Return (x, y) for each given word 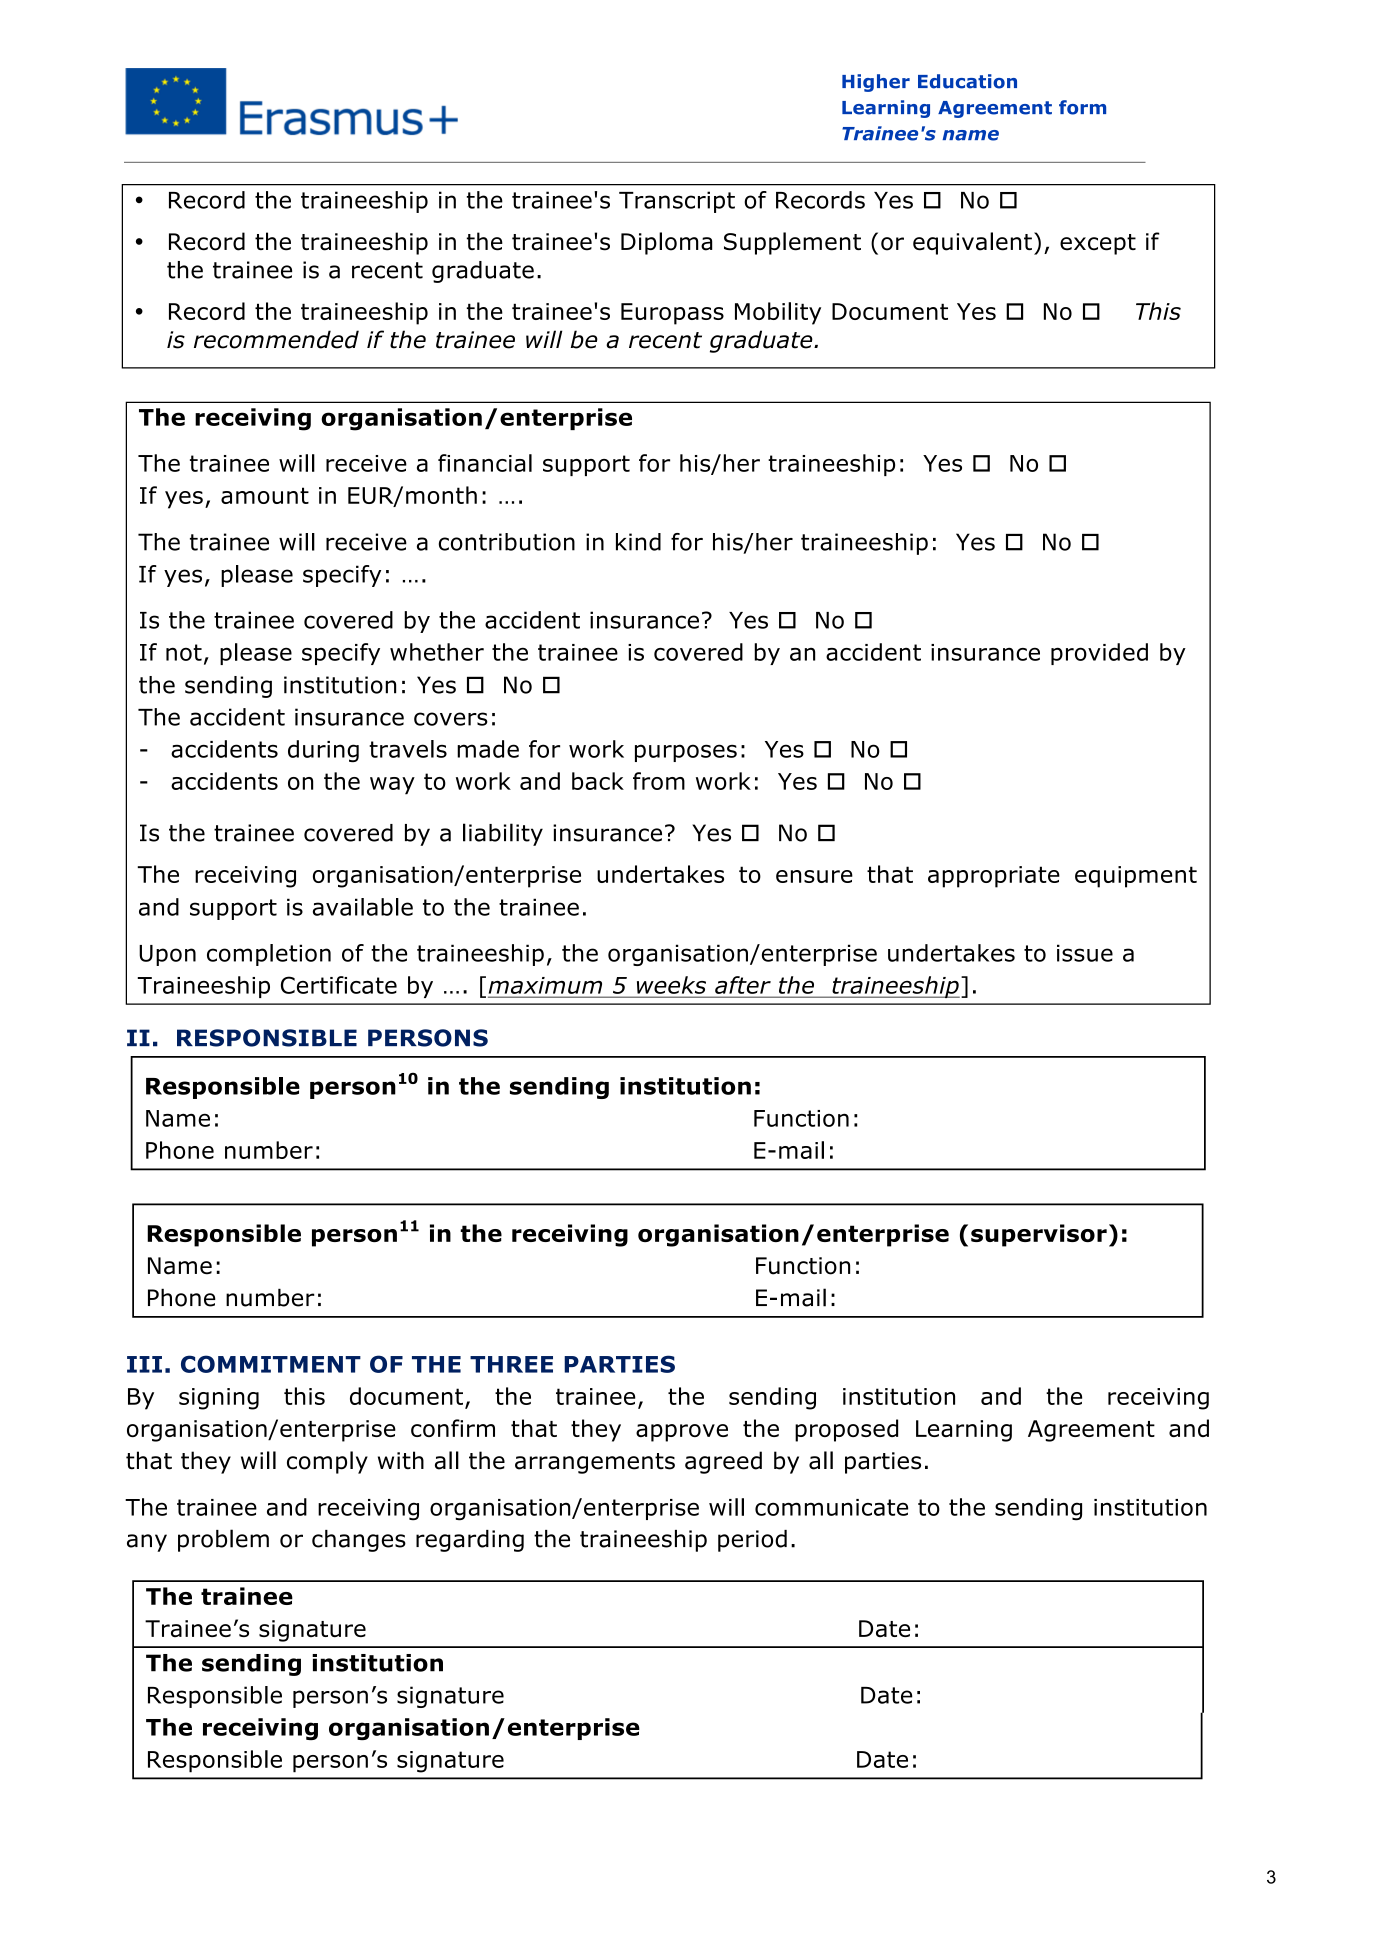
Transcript (677, 202)
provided (1099, 654)
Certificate (339, 985)
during (323, 751)
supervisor (1039, 1235)
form (1082, 107)
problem (223, 1540)
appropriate (994, 877)
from (659, 781)
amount (265, 495)
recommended (276, 339)
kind (638, 542)
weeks (671, 985)
